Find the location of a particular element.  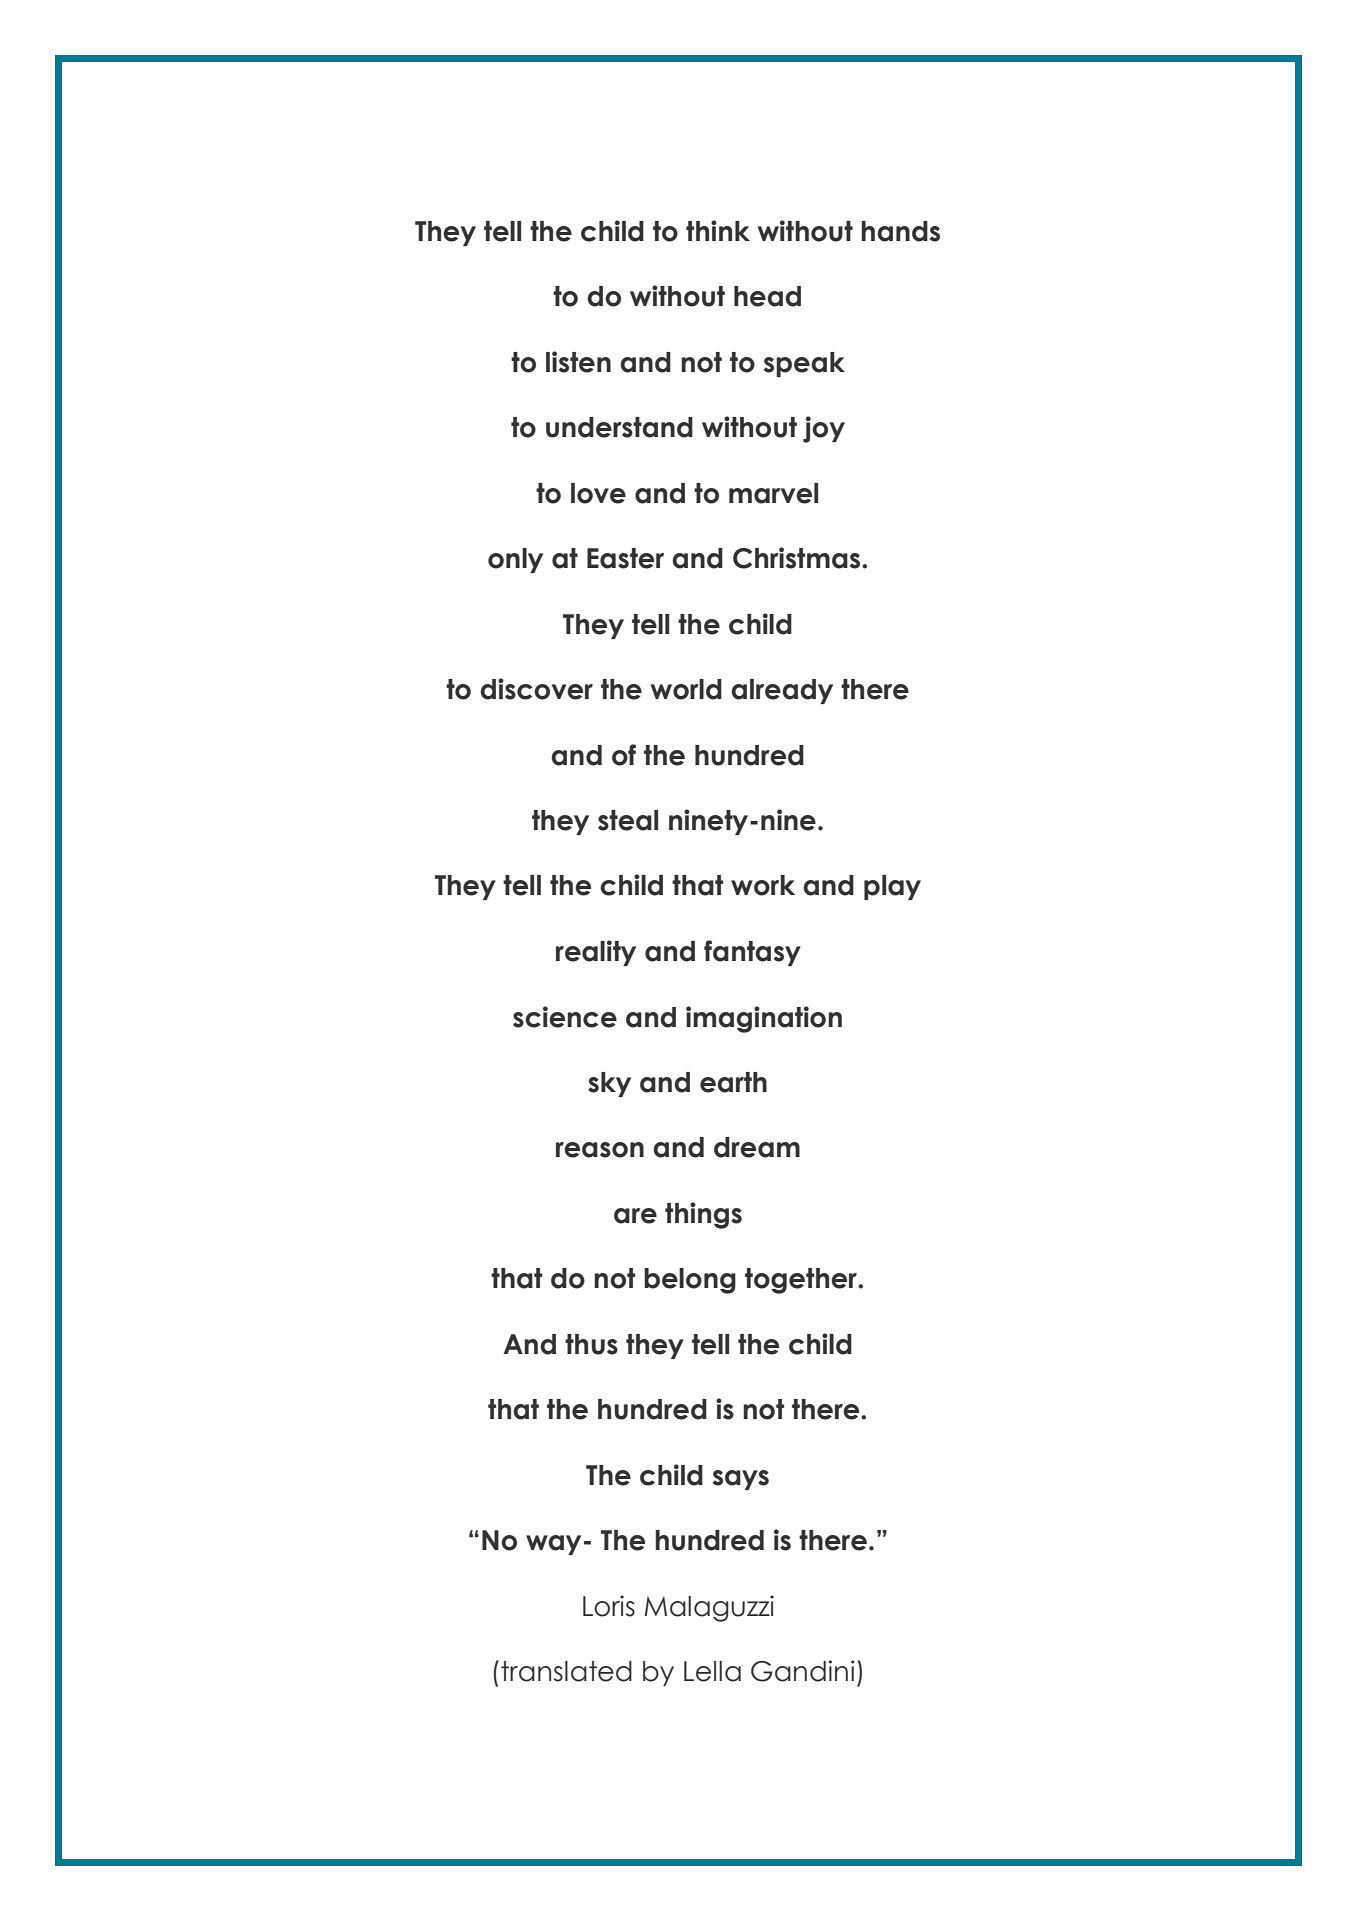

world is located at coordinates (686, 689).
